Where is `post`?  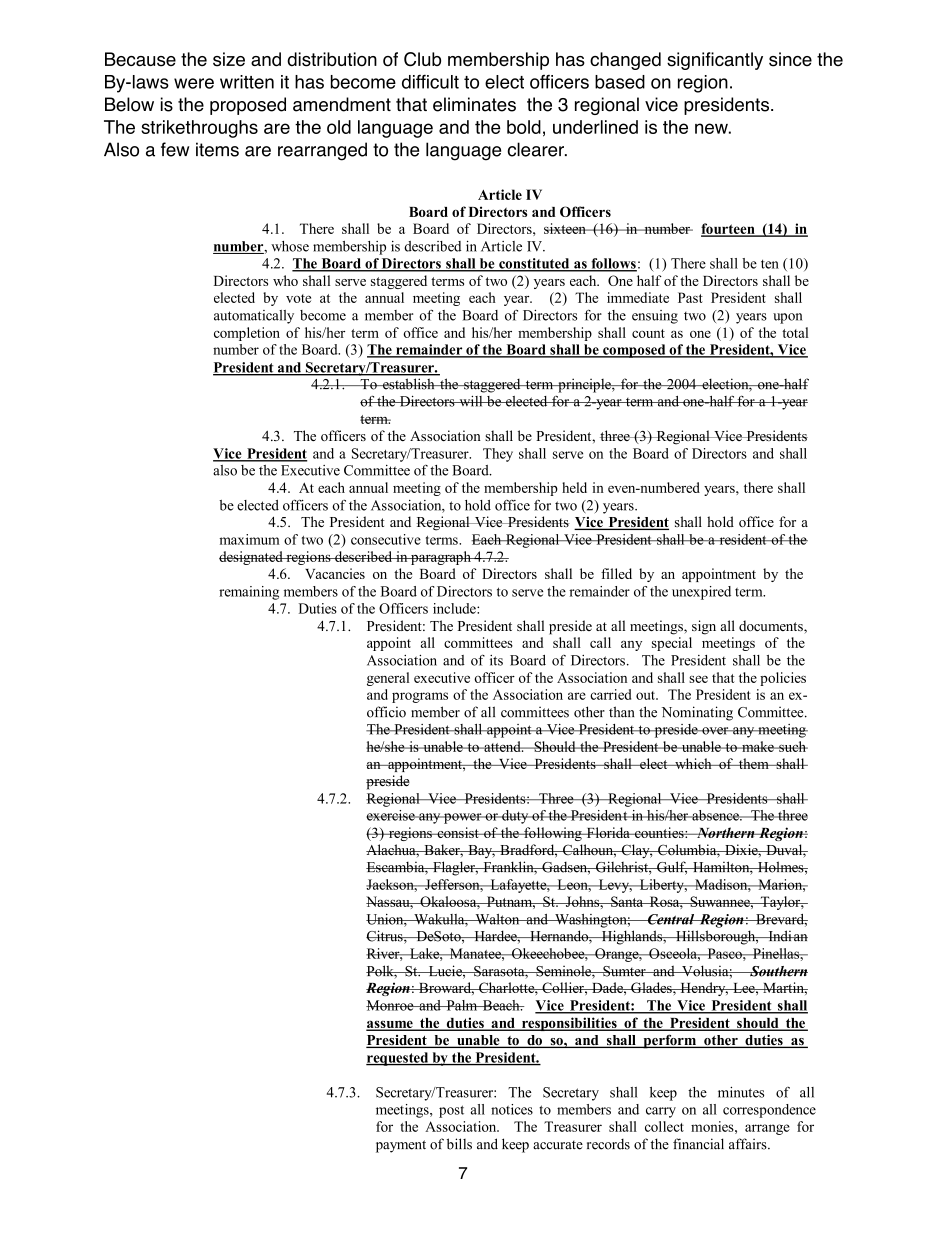 post is located at coordinates (451, 1111).
